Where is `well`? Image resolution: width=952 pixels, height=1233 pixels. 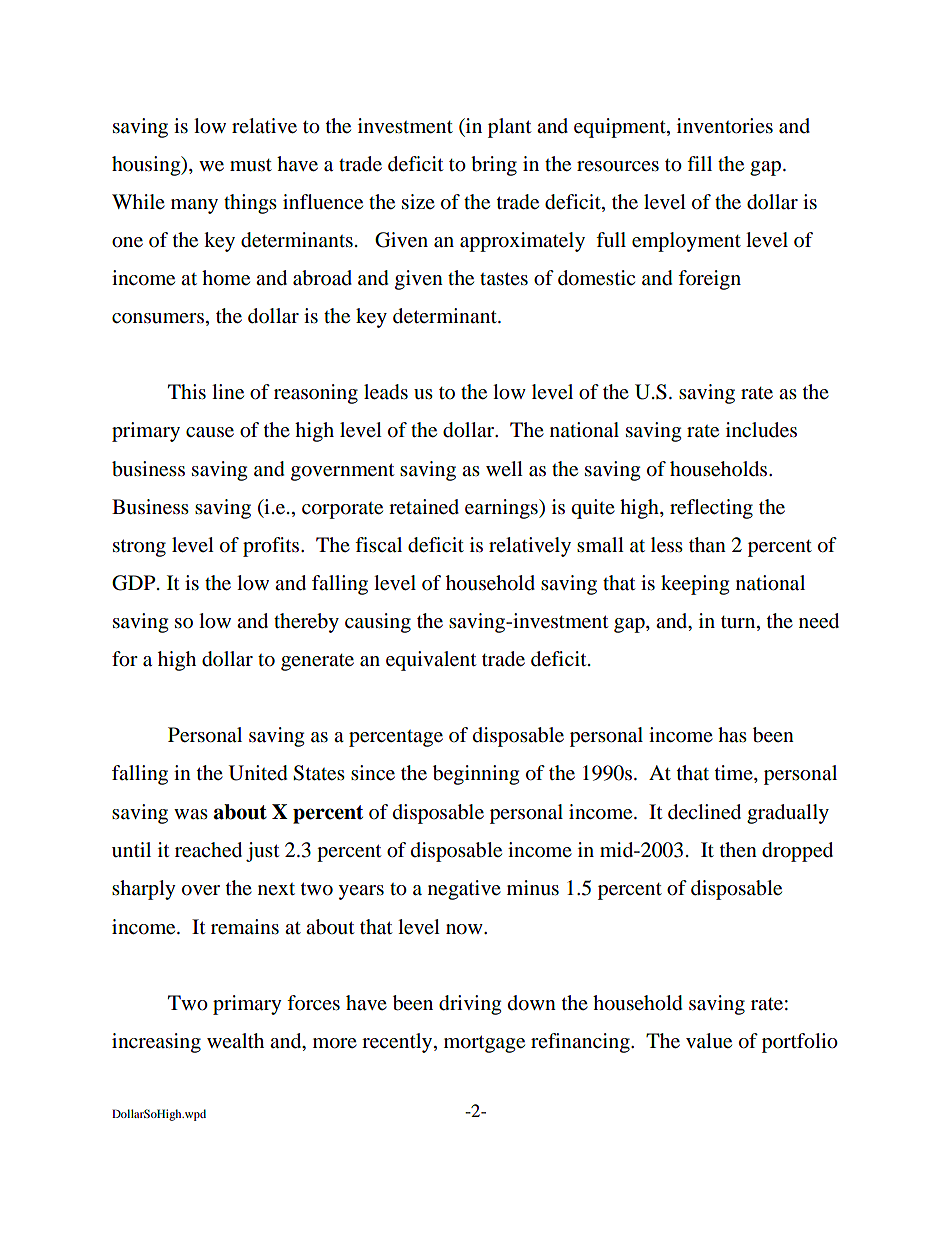 well is located at coordinates (504, 468).
